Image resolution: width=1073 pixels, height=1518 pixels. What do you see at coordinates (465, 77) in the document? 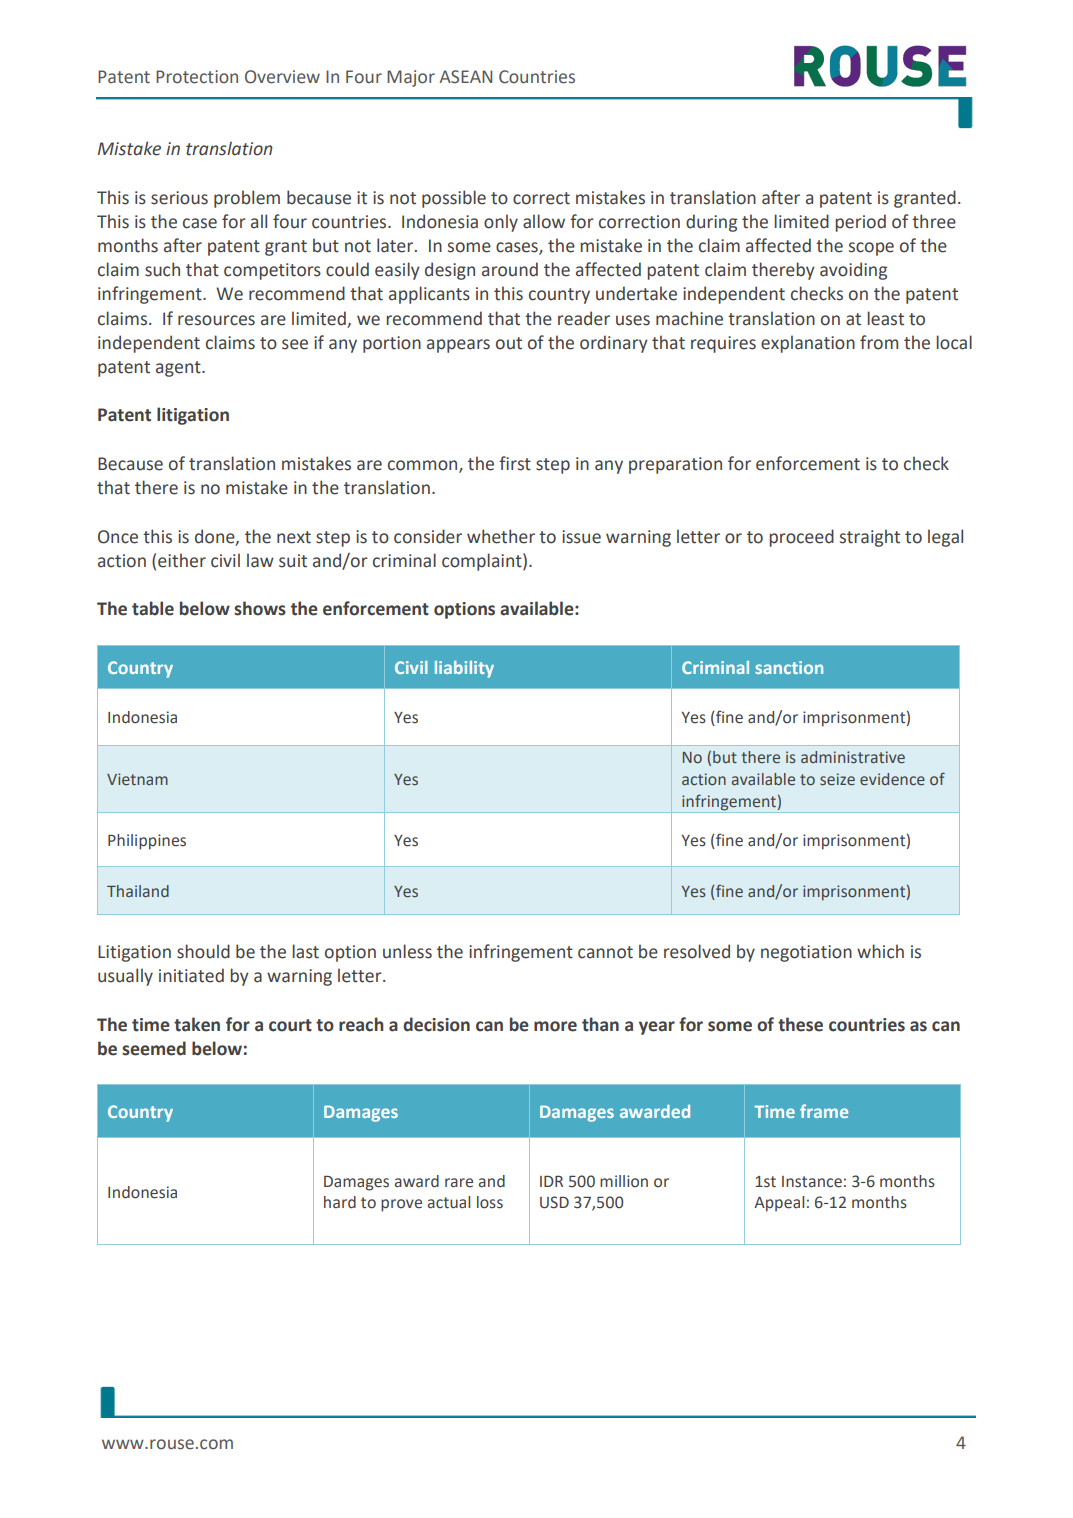
I see `ASEAN` at bounding box center [465, 77].
